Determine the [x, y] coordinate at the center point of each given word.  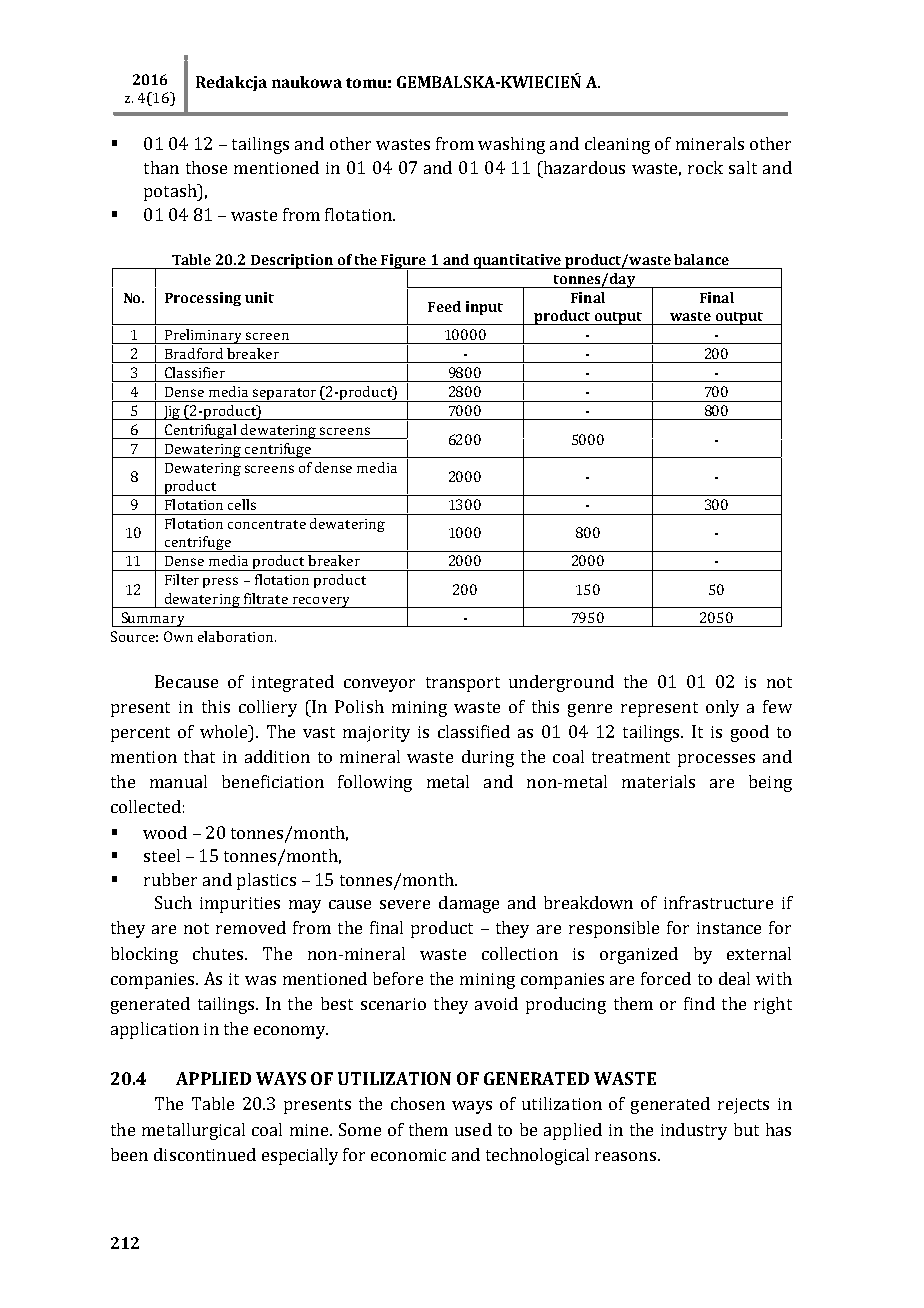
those [206, 167]
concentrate [267, 524]
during [488, 758]
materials [658, 781]
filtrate [266, 598]
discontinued [205, 1154]
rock [705, 167]
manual [178, 781]
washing [511, 145]
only [722, 708]
